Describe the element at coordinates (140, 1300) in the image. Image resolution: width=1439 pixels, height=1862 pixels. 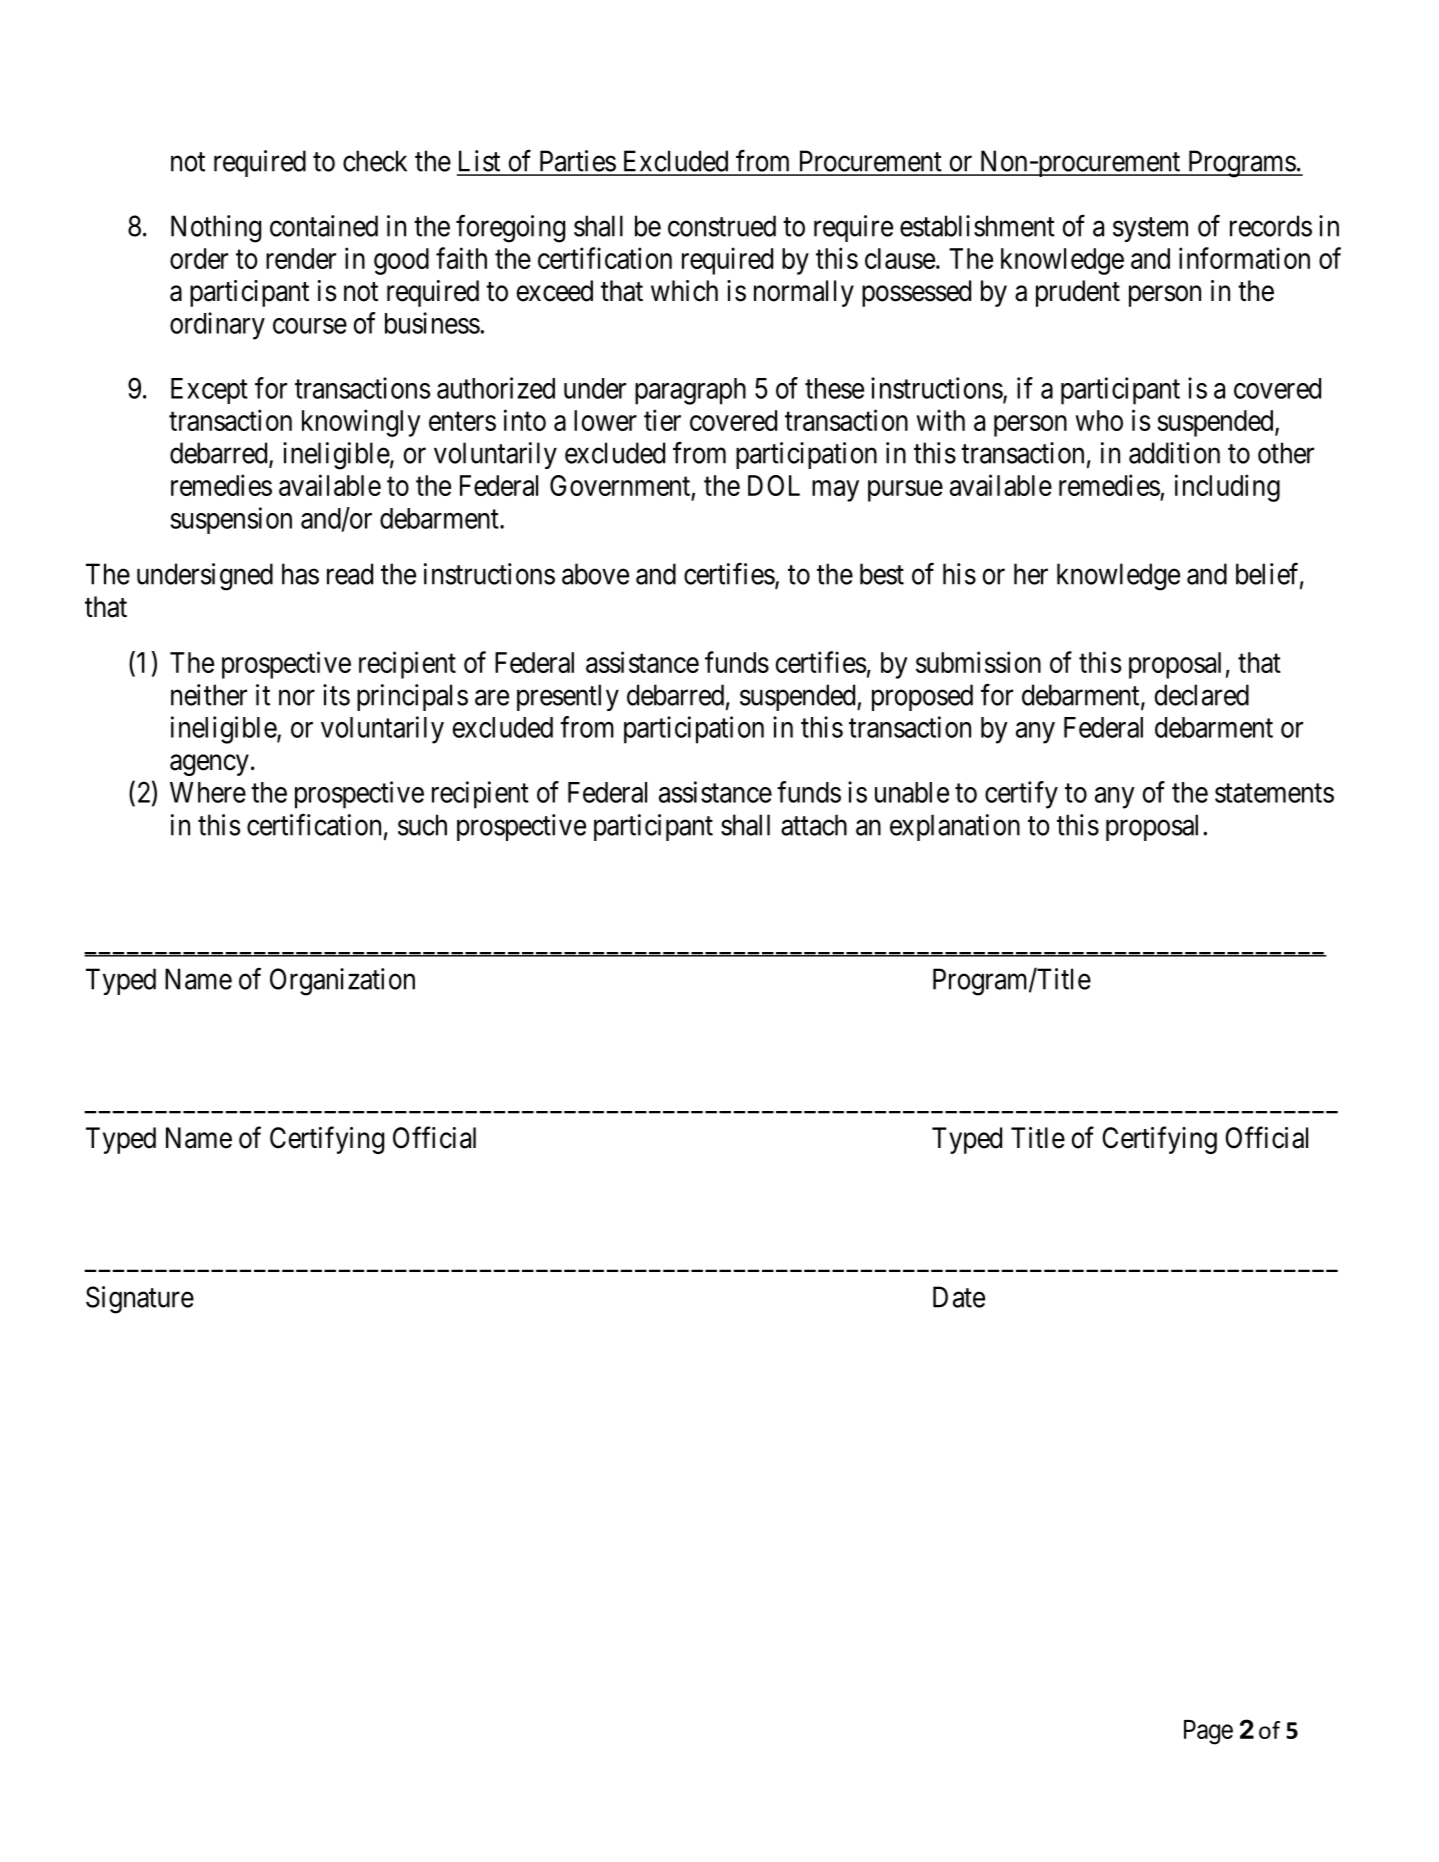
I see `Signature` at that location.
